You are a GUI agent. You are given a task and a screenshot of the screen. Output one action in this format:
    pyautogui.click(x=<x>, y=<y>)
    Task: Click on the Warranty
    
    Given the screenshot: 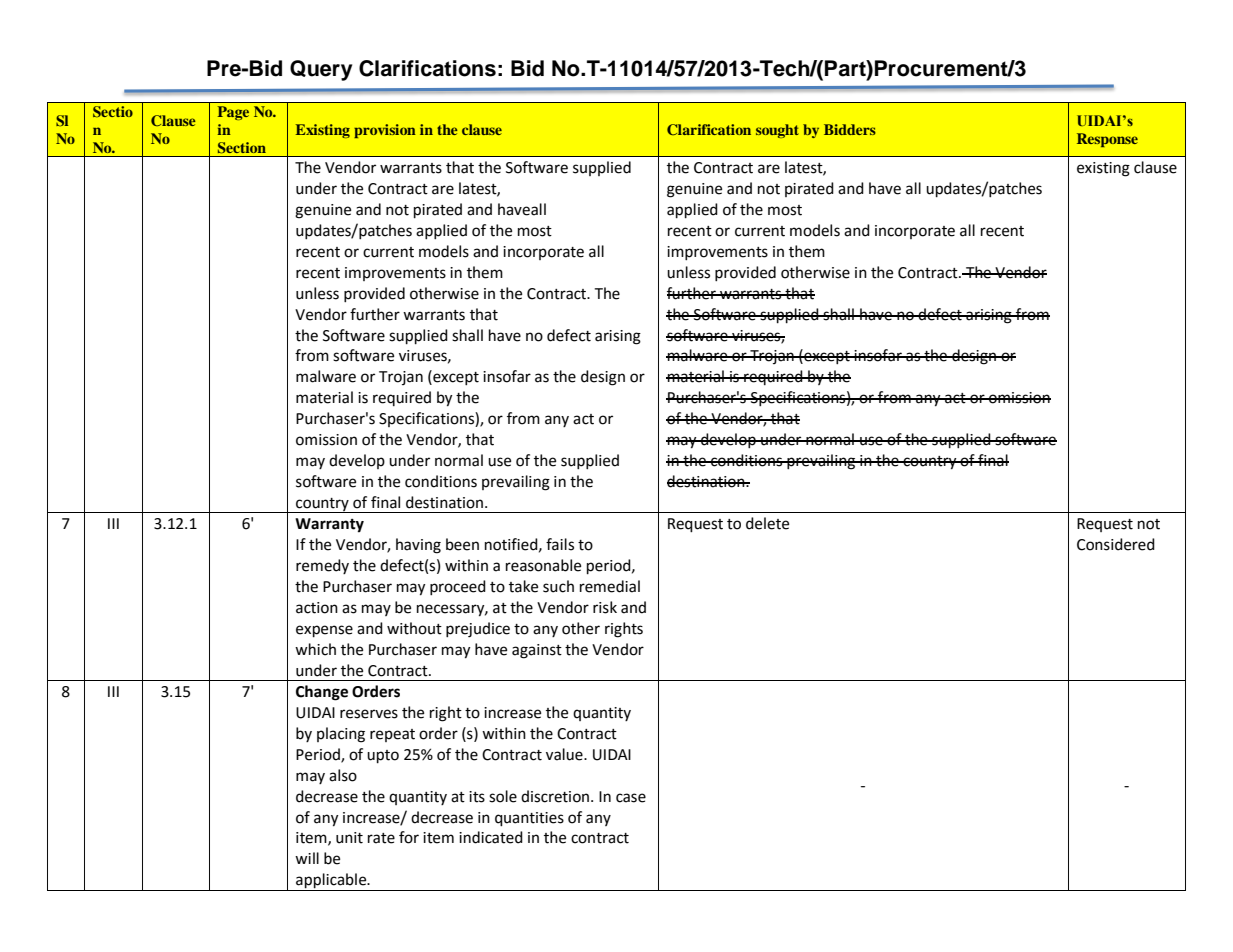 What is the action you would take?
    pyautogui.click(x=329, y=525)
